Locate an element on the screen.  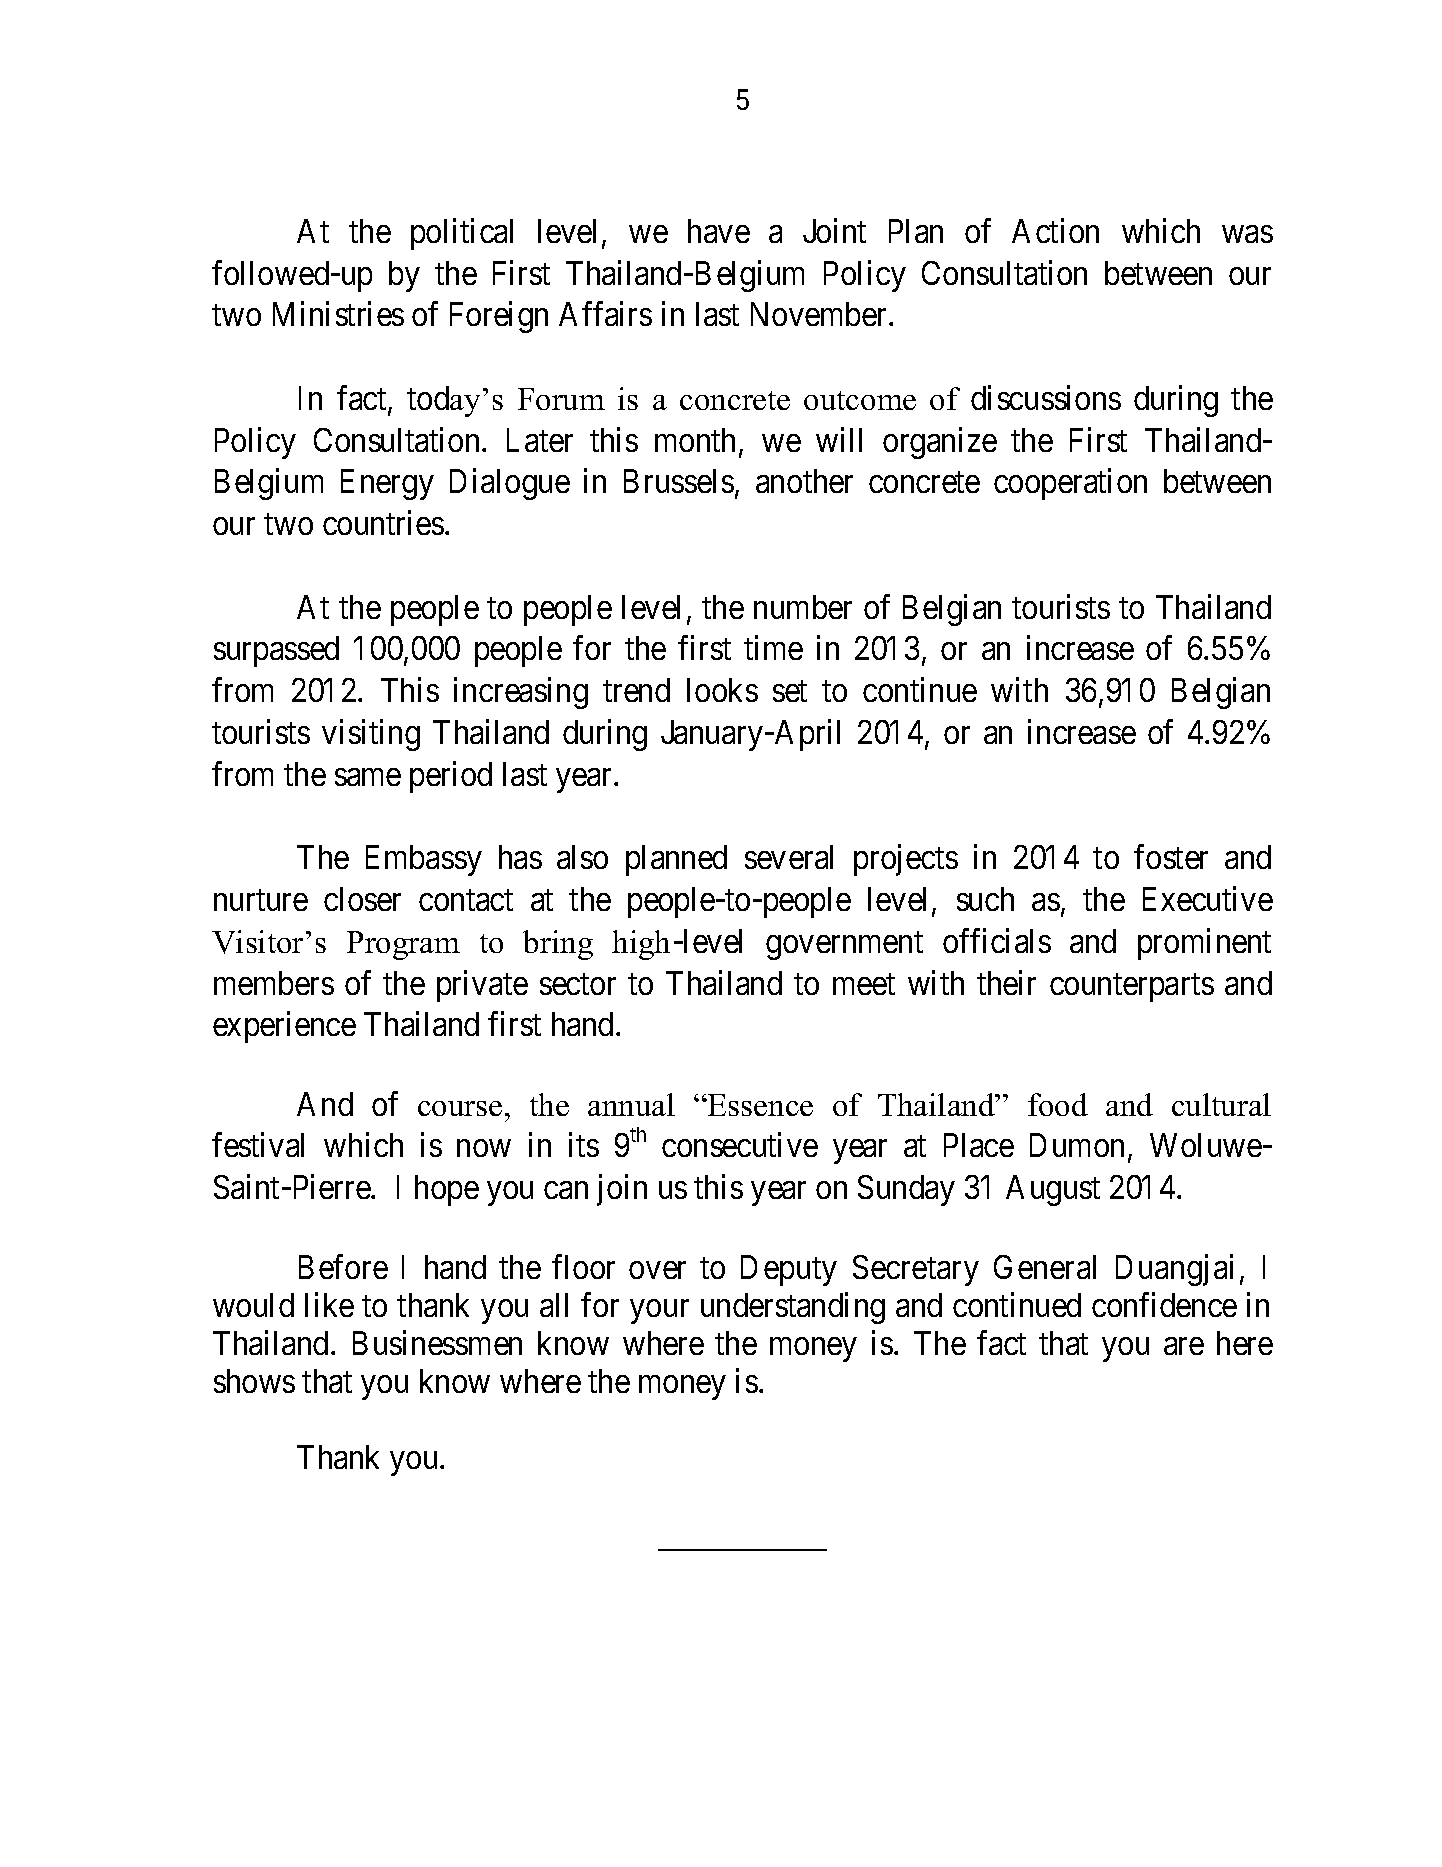
time is located at coordinates (773, 648).
